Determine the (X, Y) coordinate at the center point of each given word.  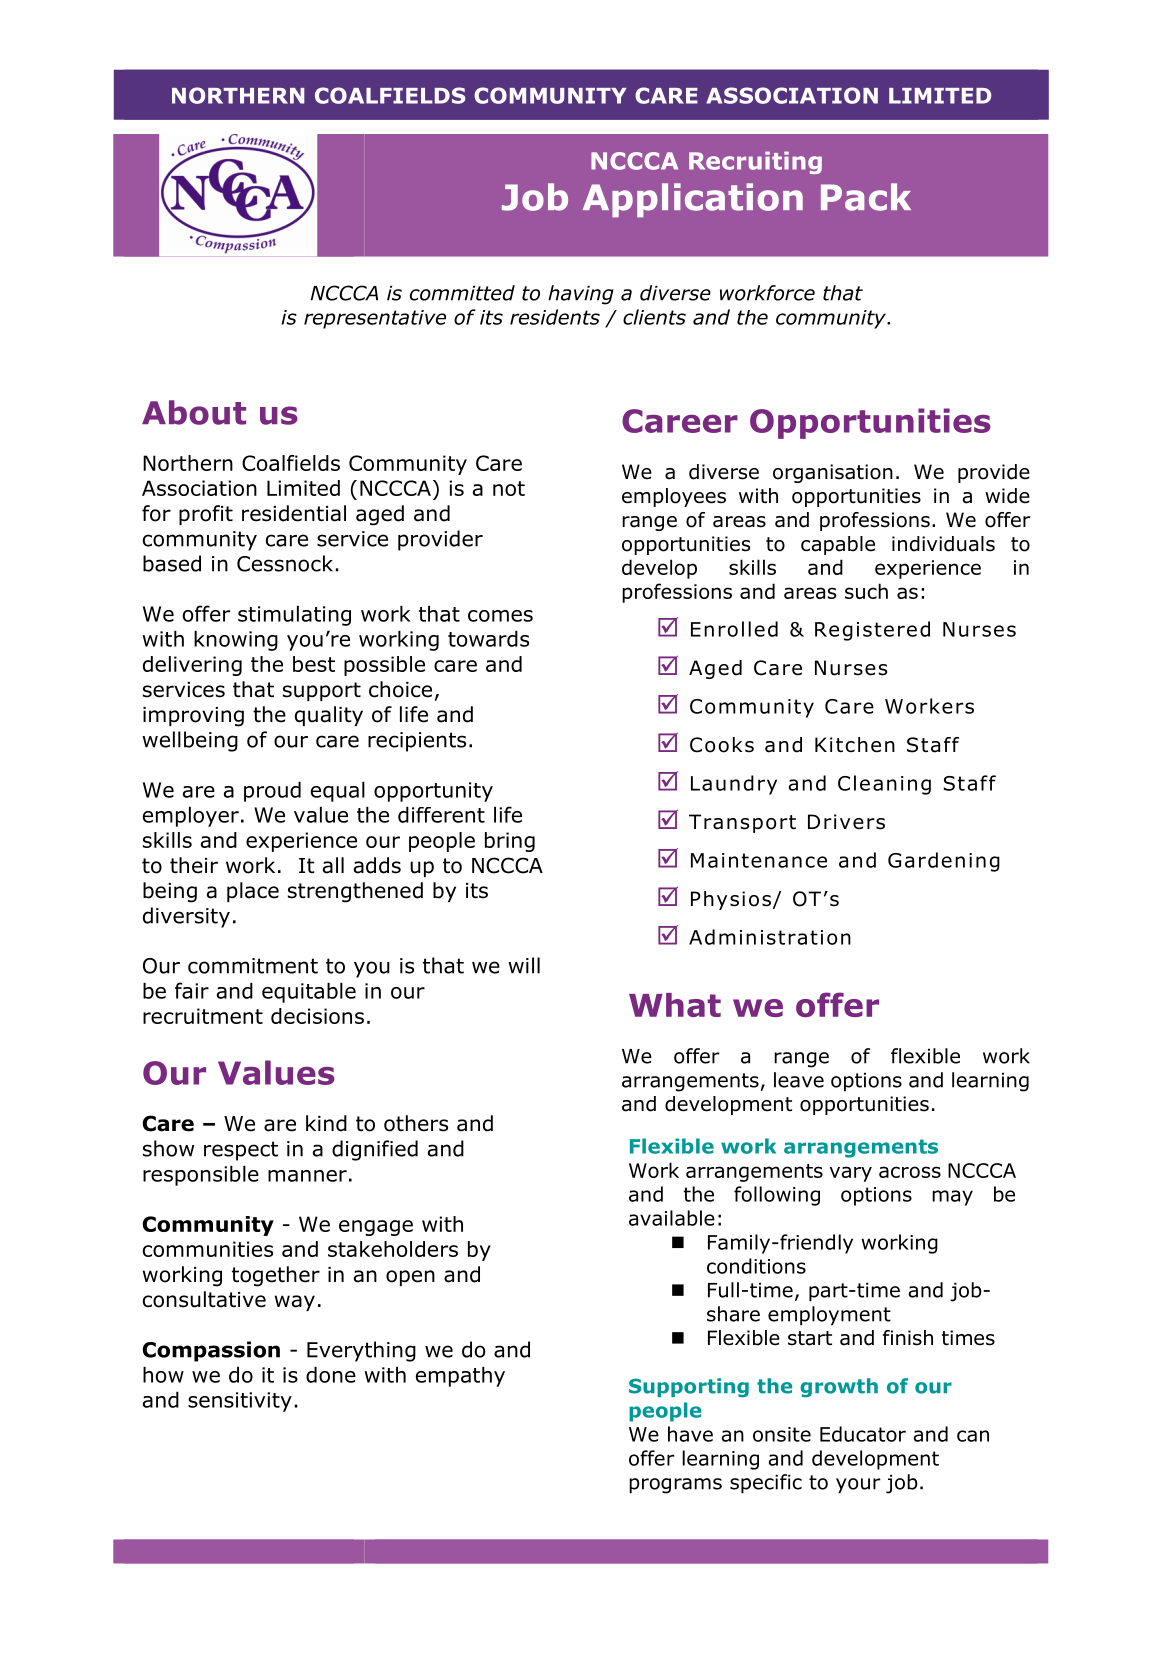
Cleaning (884, 785)
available (672, 1218)
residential (294, 513)
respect (241, 1151)
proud (272, 791)
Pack (866, 197)
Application (693, 200)
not (509, 488)
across (910, 1172)
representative (375, 319)
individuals (943, 544)
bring (510, 842)
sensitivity (240, 1402)
